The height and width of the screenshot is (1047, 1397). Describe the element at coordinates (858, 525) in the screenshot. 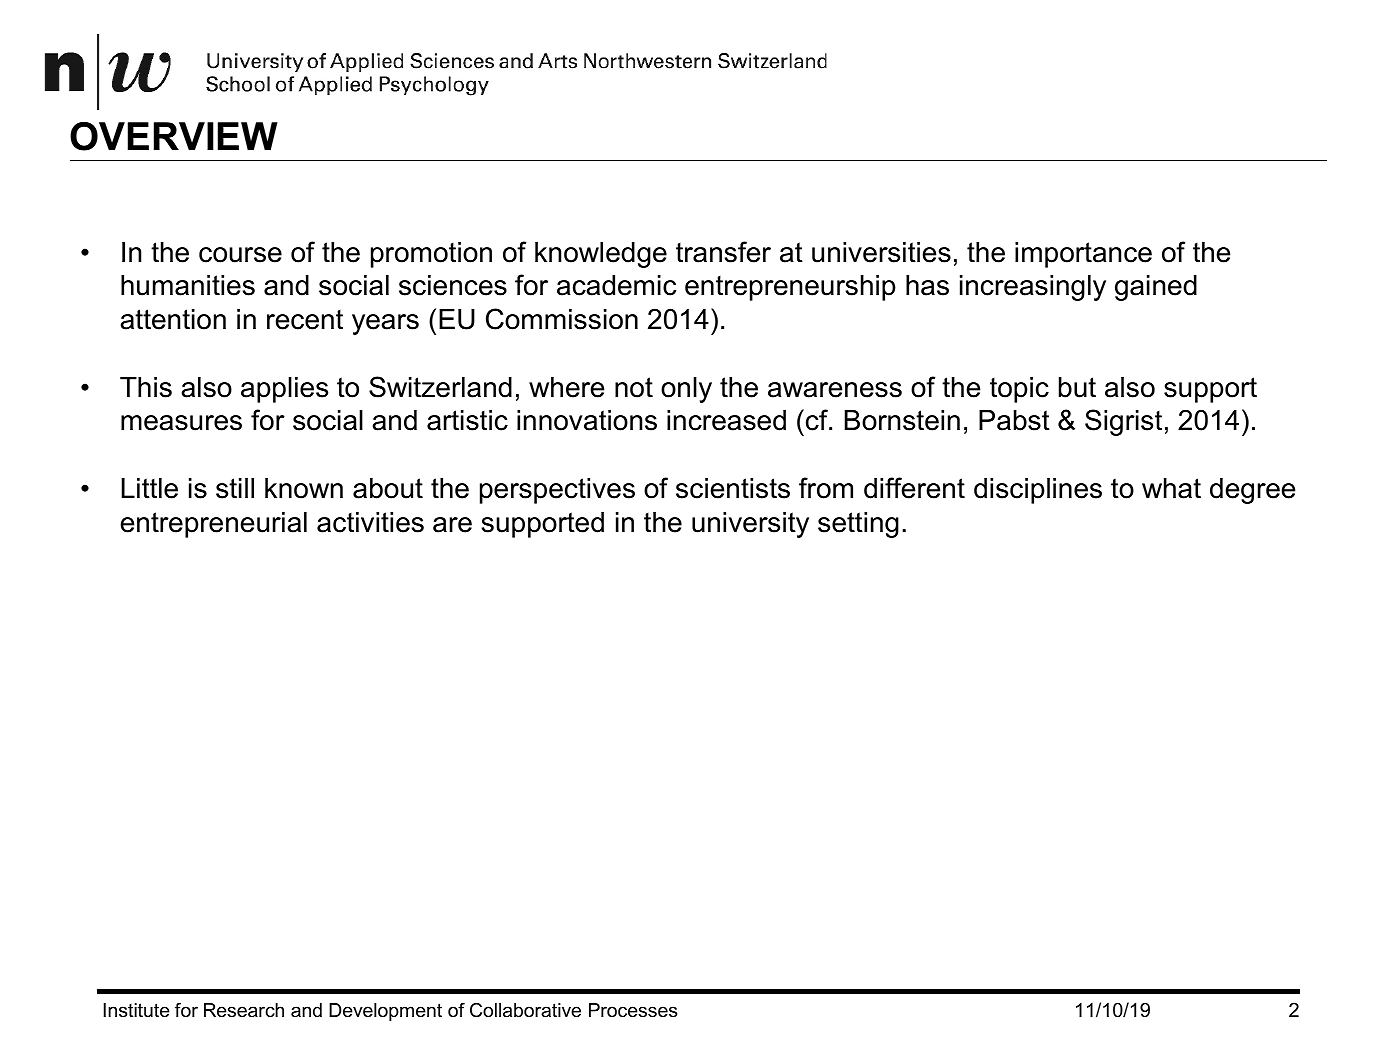

I see `setting` at that location.
